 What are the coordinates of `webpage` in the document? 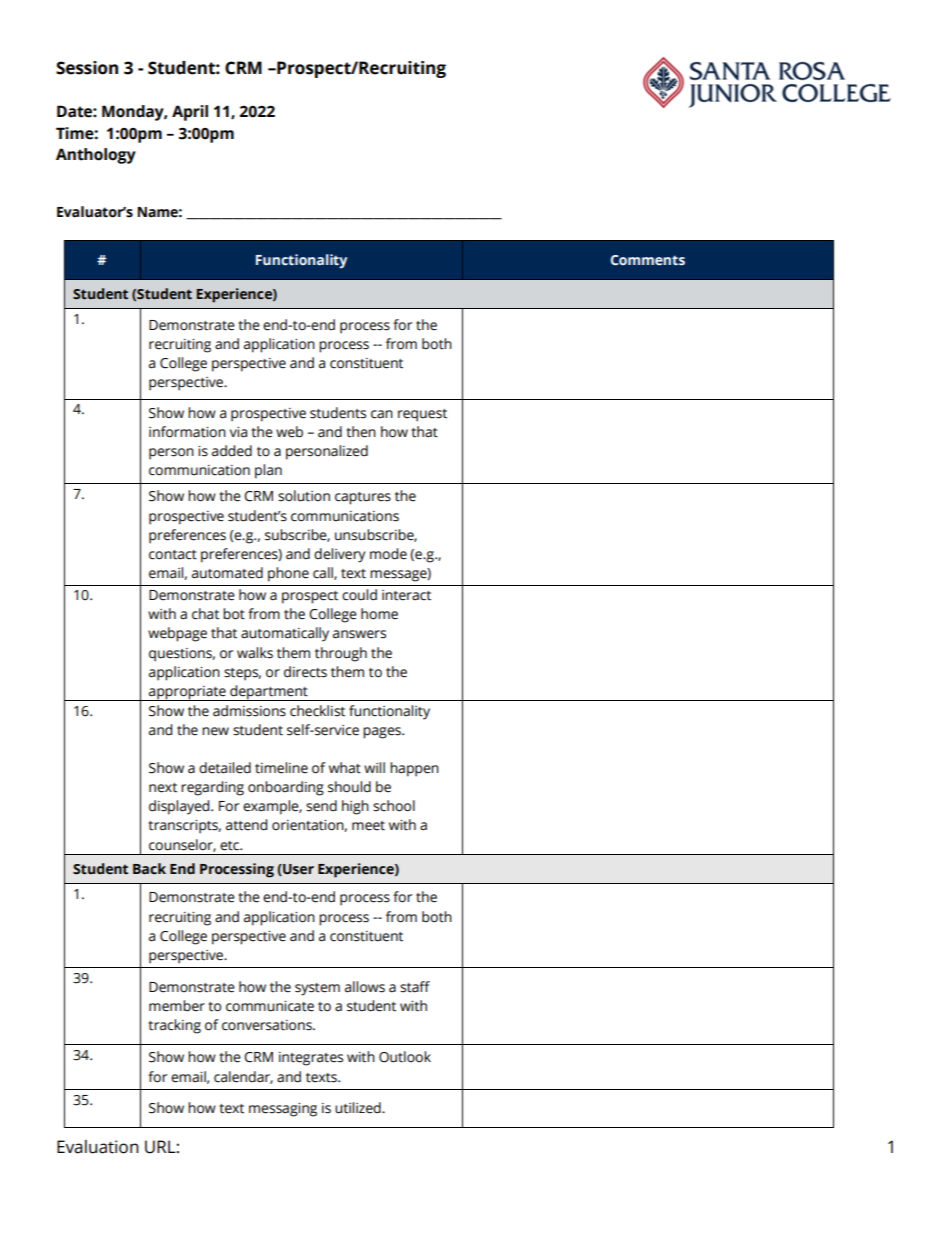 It's located at (177, 634).
